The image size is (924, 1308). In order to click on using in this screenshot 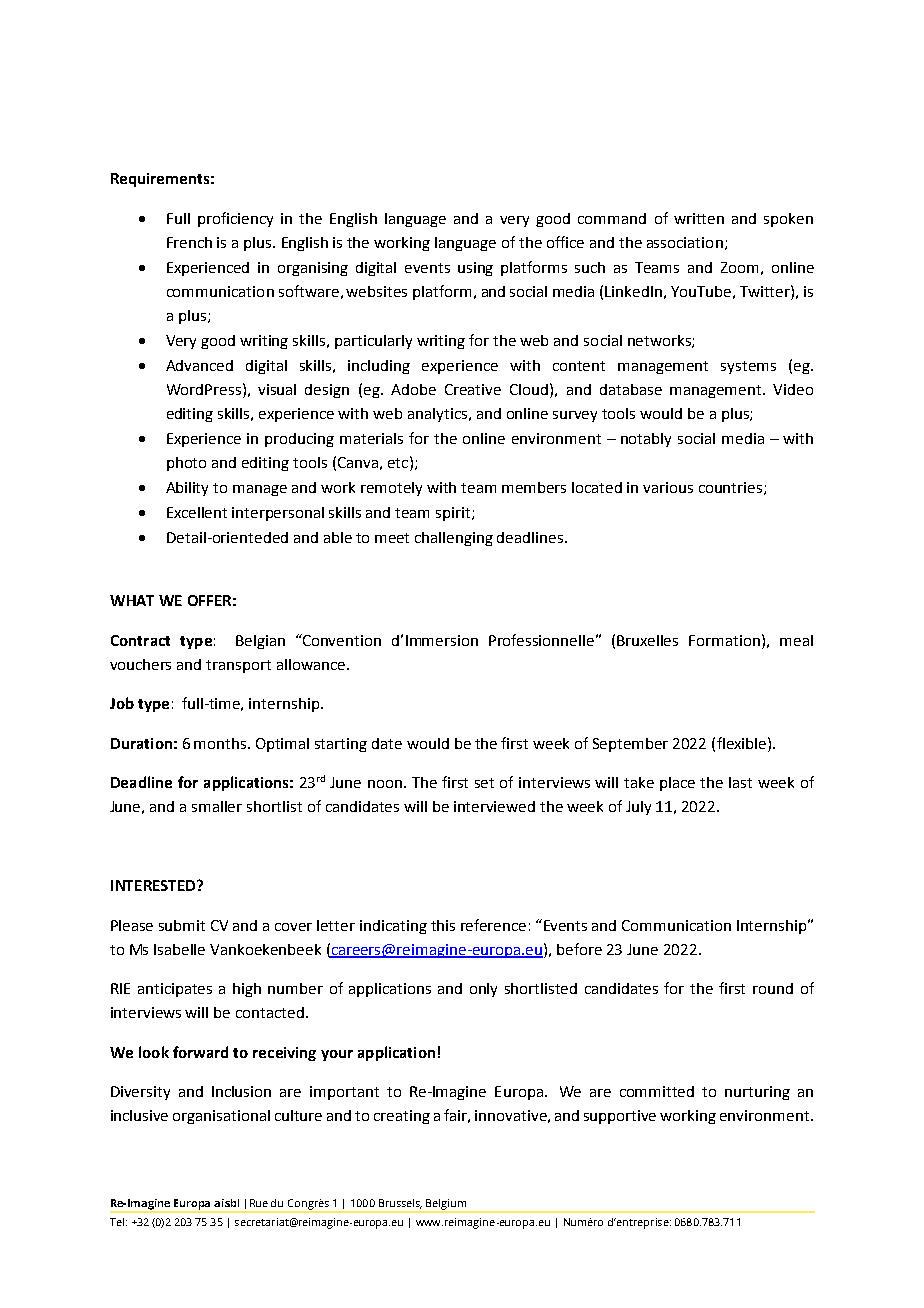, I will do `click(475, 269)`.
